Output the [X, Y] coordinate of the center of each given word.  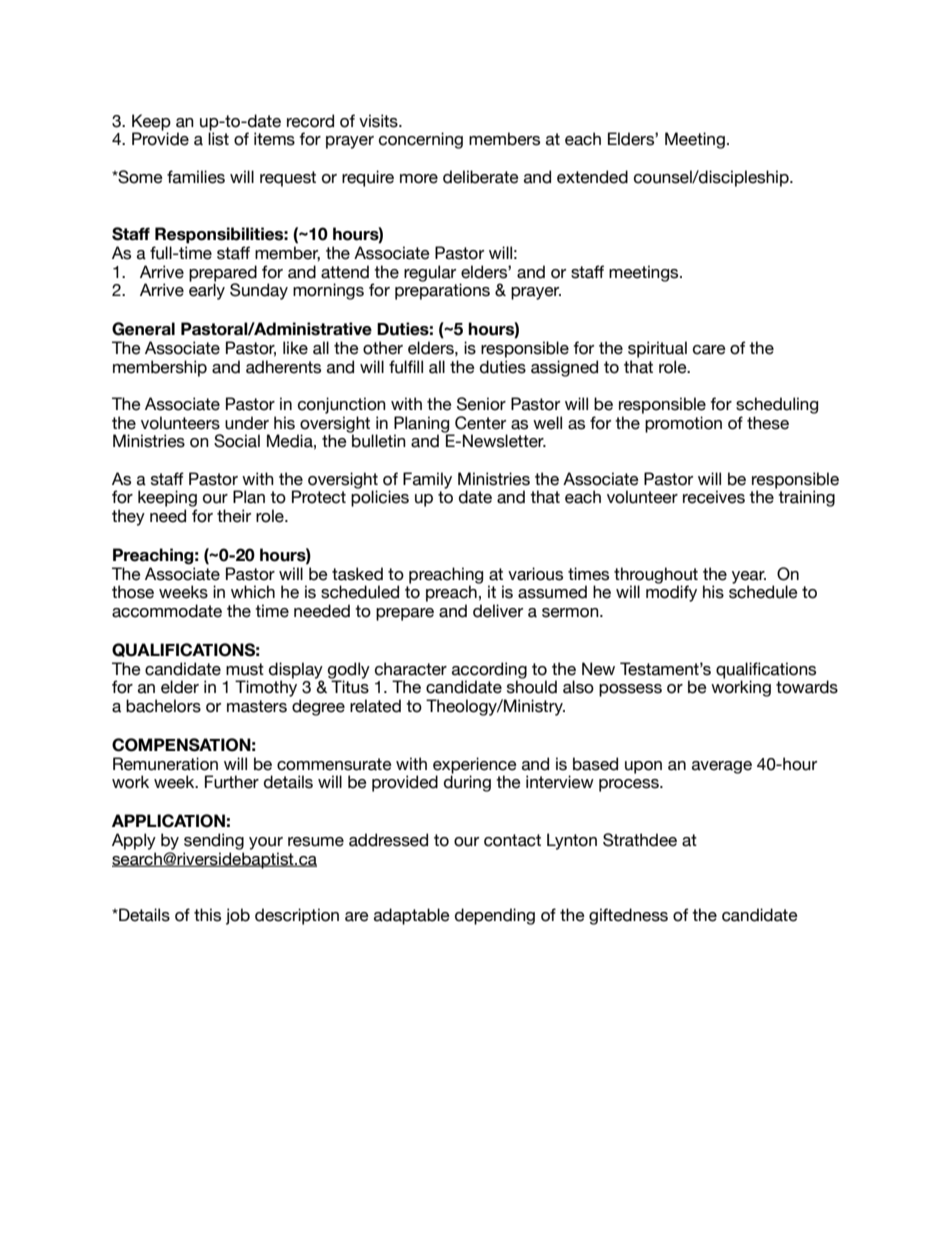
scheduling [777, 405]
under [247, 423]
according [489, 671]
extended [592, 177]
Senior [481, 404]
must [245, 669]
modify [671, 593]
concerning [421, 140]
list [218, 139]
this [207, 915]
